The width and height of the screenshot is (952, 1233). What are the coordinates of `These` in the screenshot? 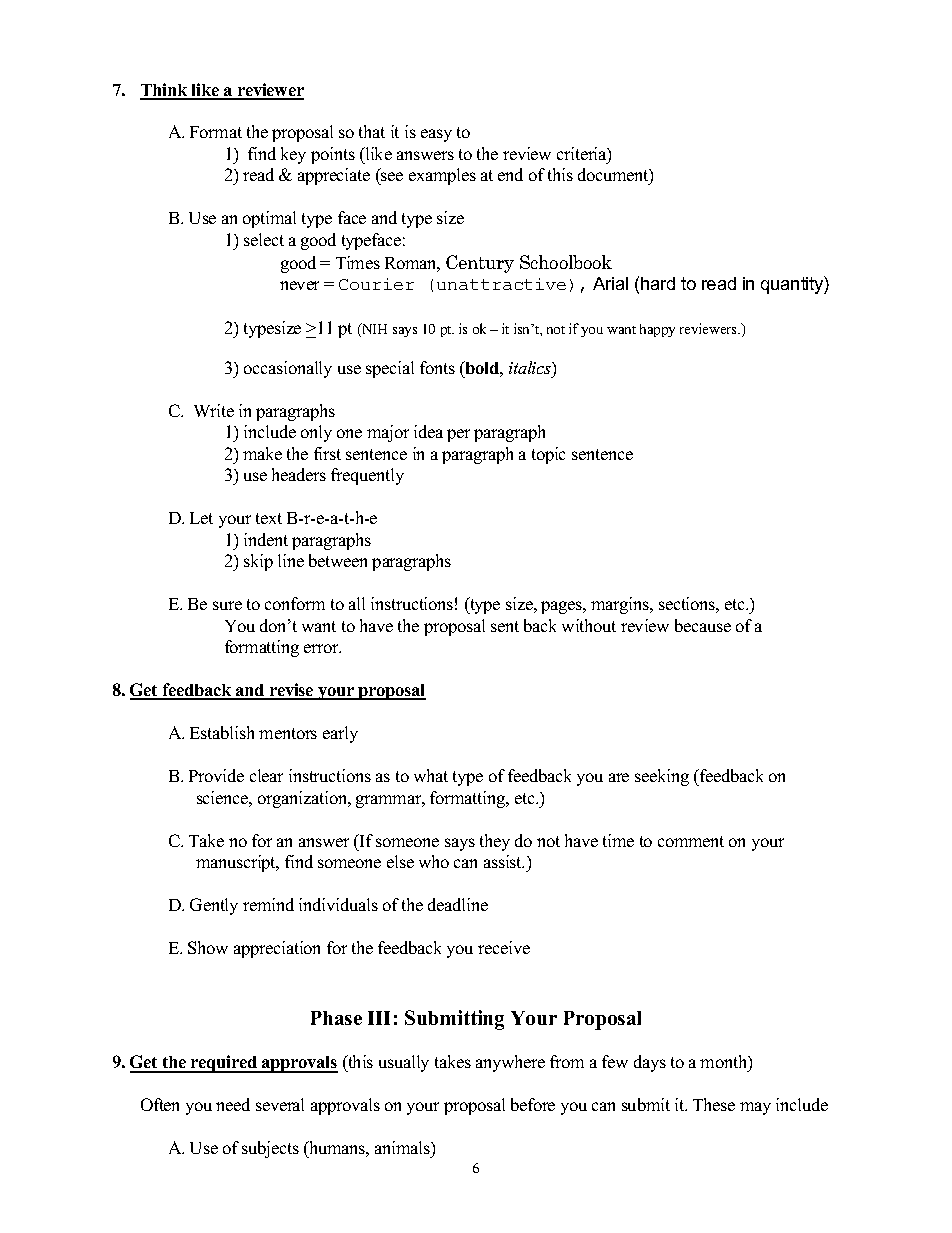 It's located at (714, 1104).
